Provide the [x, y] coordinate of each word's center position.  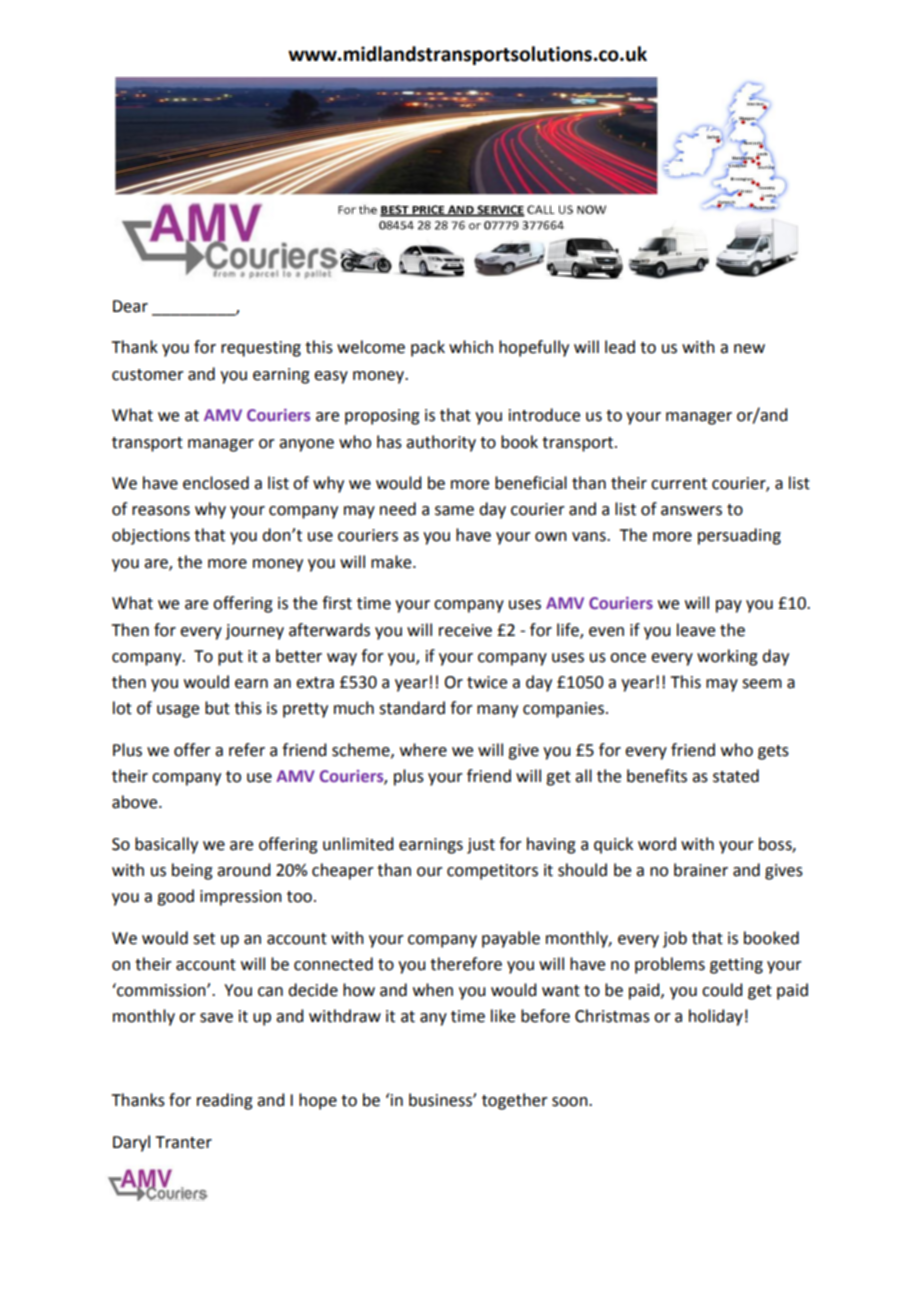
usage [178, 711]
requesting [261, 349]
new [749, 349]
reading [225, 1101]
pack [428, 348]
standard [412, 708]
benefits [657, 776]
